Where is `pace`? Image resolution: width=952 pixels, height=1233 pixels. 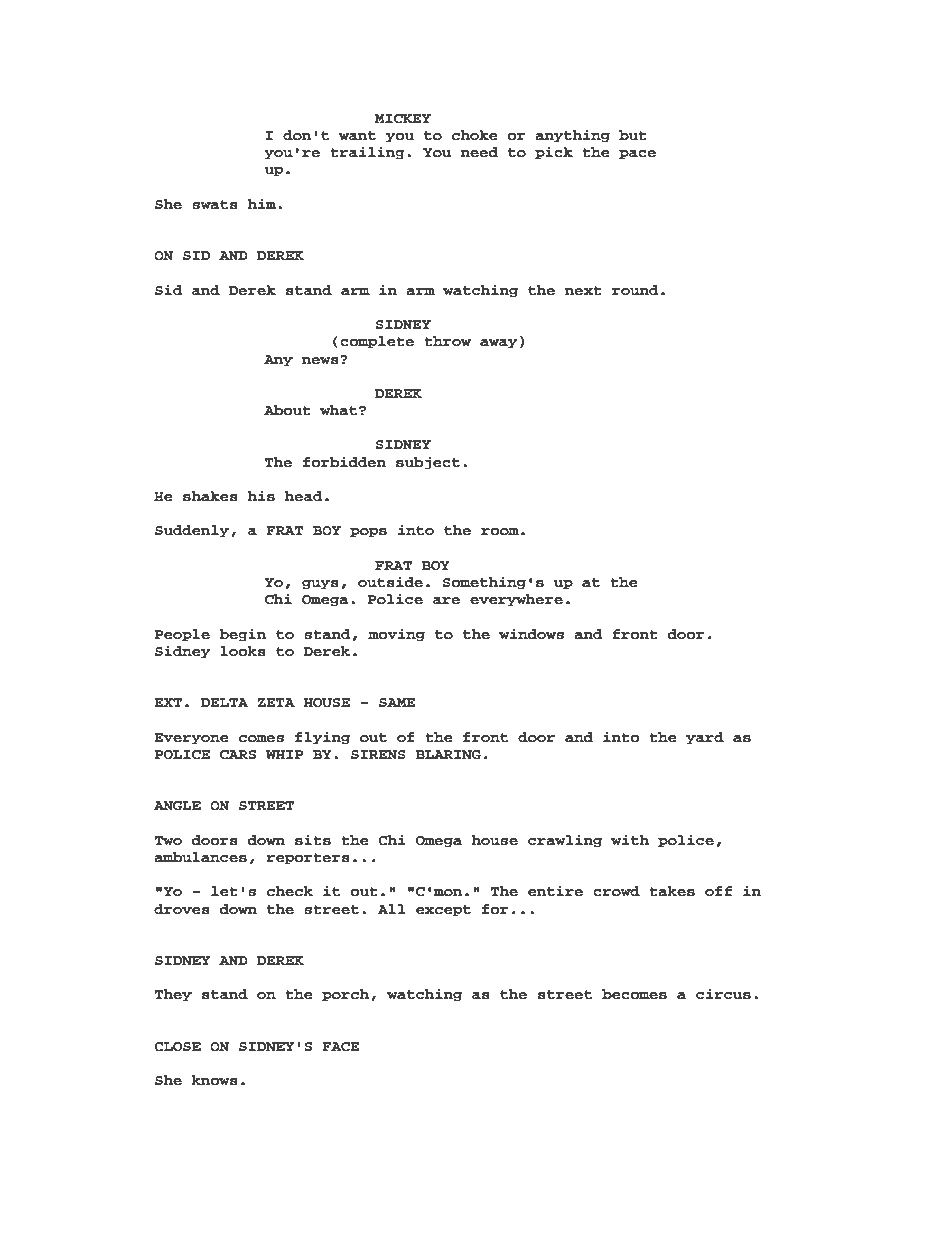 pace is located at coordinates (637, 155).
